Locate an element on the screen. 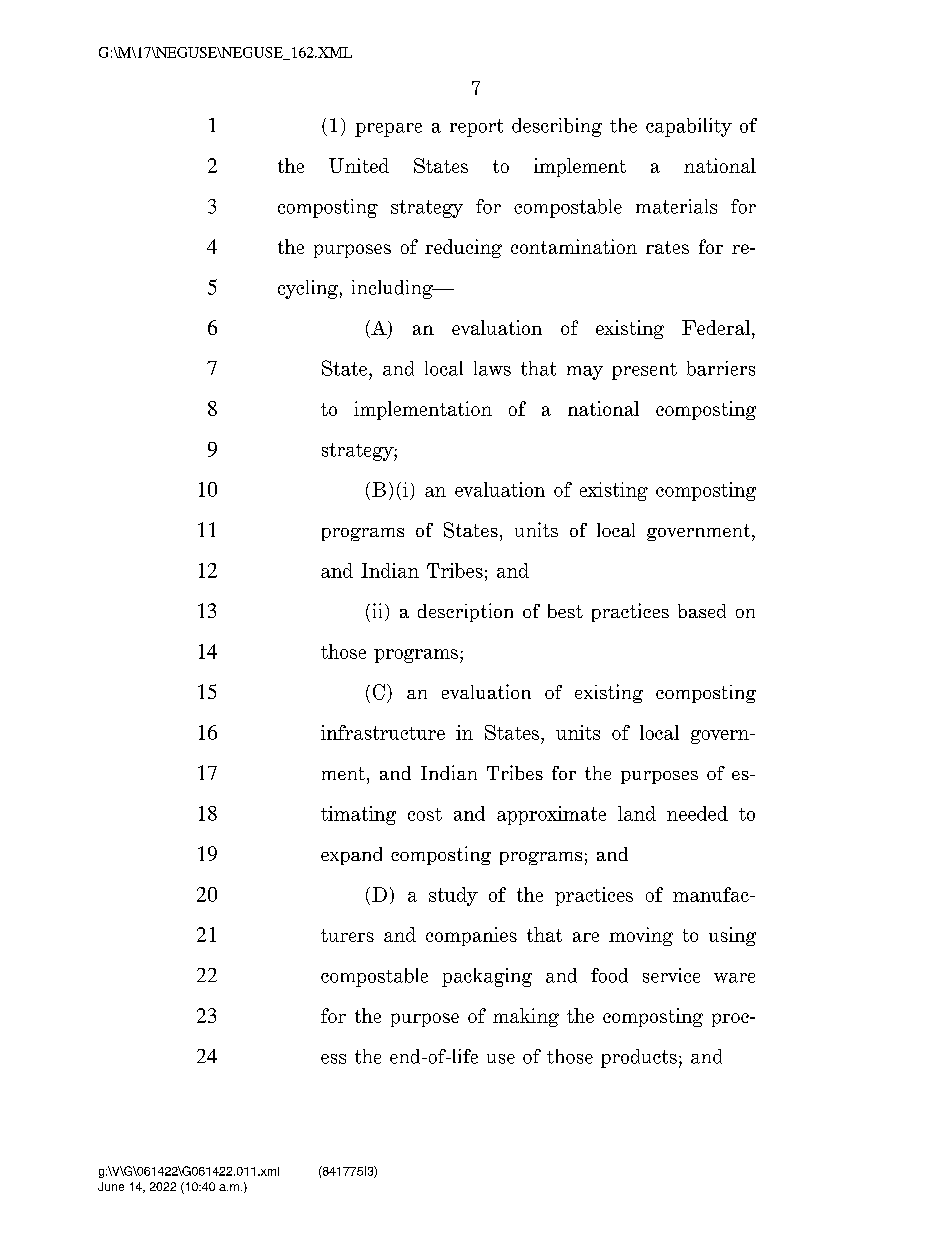 This screenshot has width=952, height=1233. expand is located at coordinates (351, 856).
